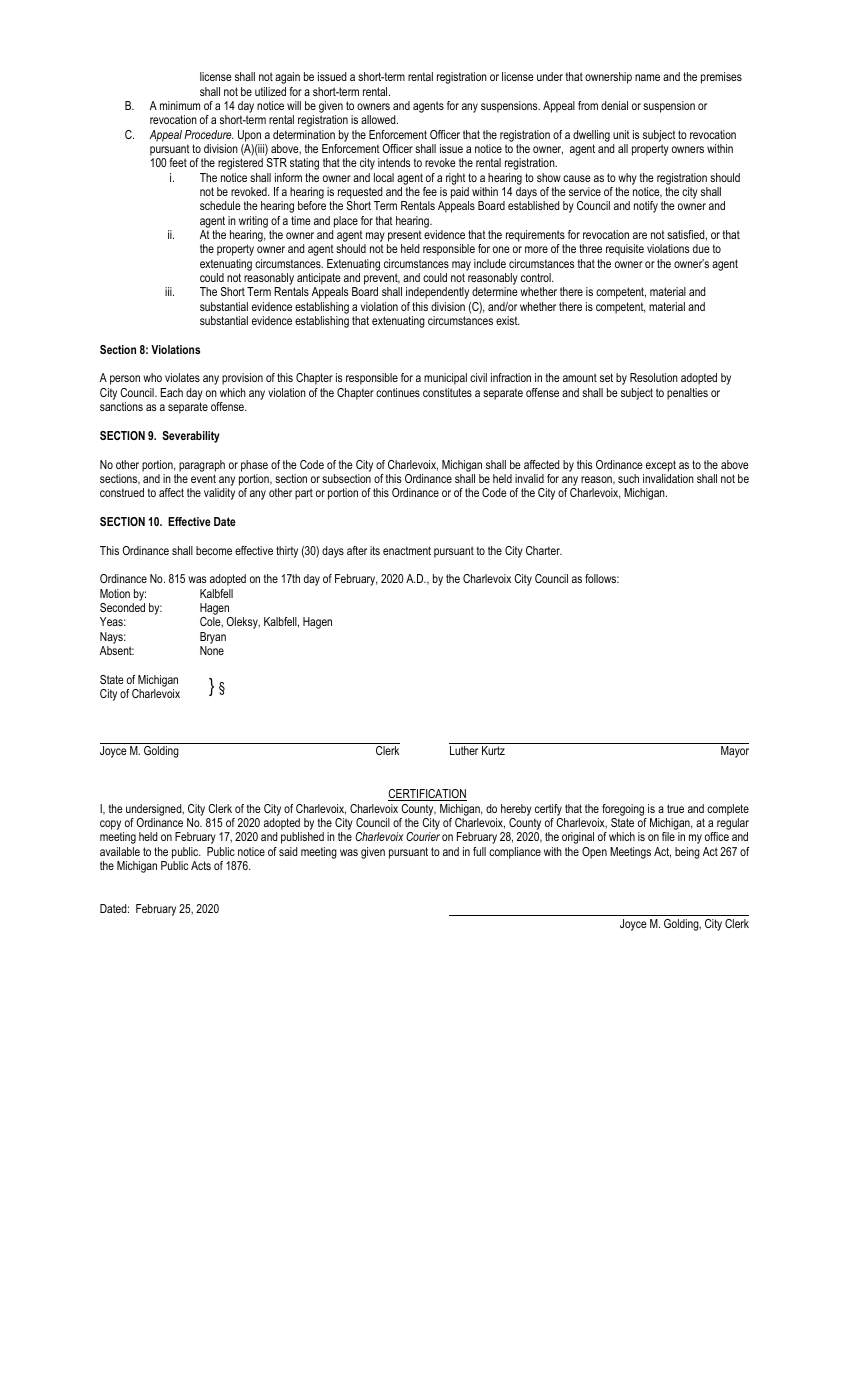  I want to click on file, so click(668, 836).
